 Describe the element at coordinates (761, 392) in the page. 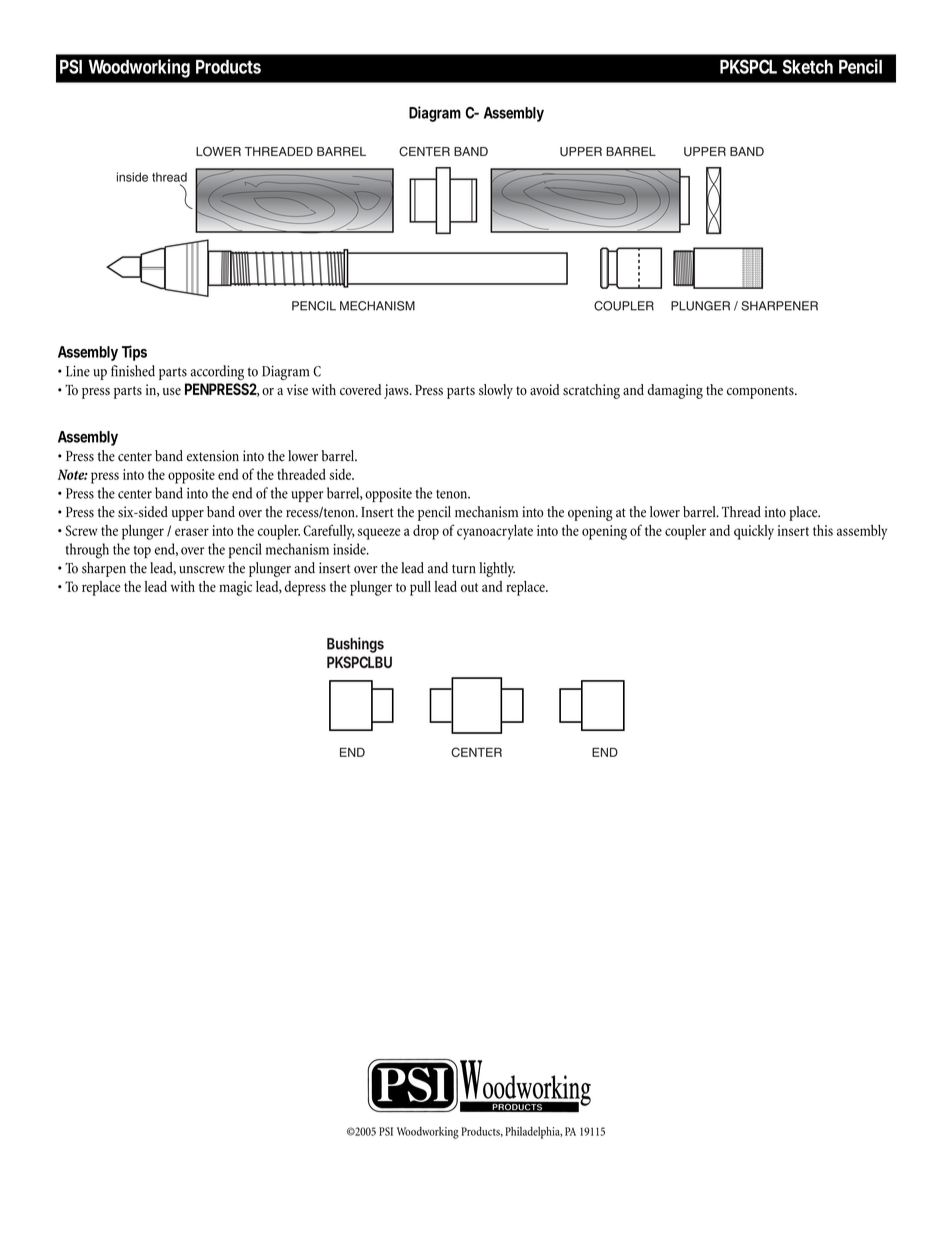

I see `components` at that location.
